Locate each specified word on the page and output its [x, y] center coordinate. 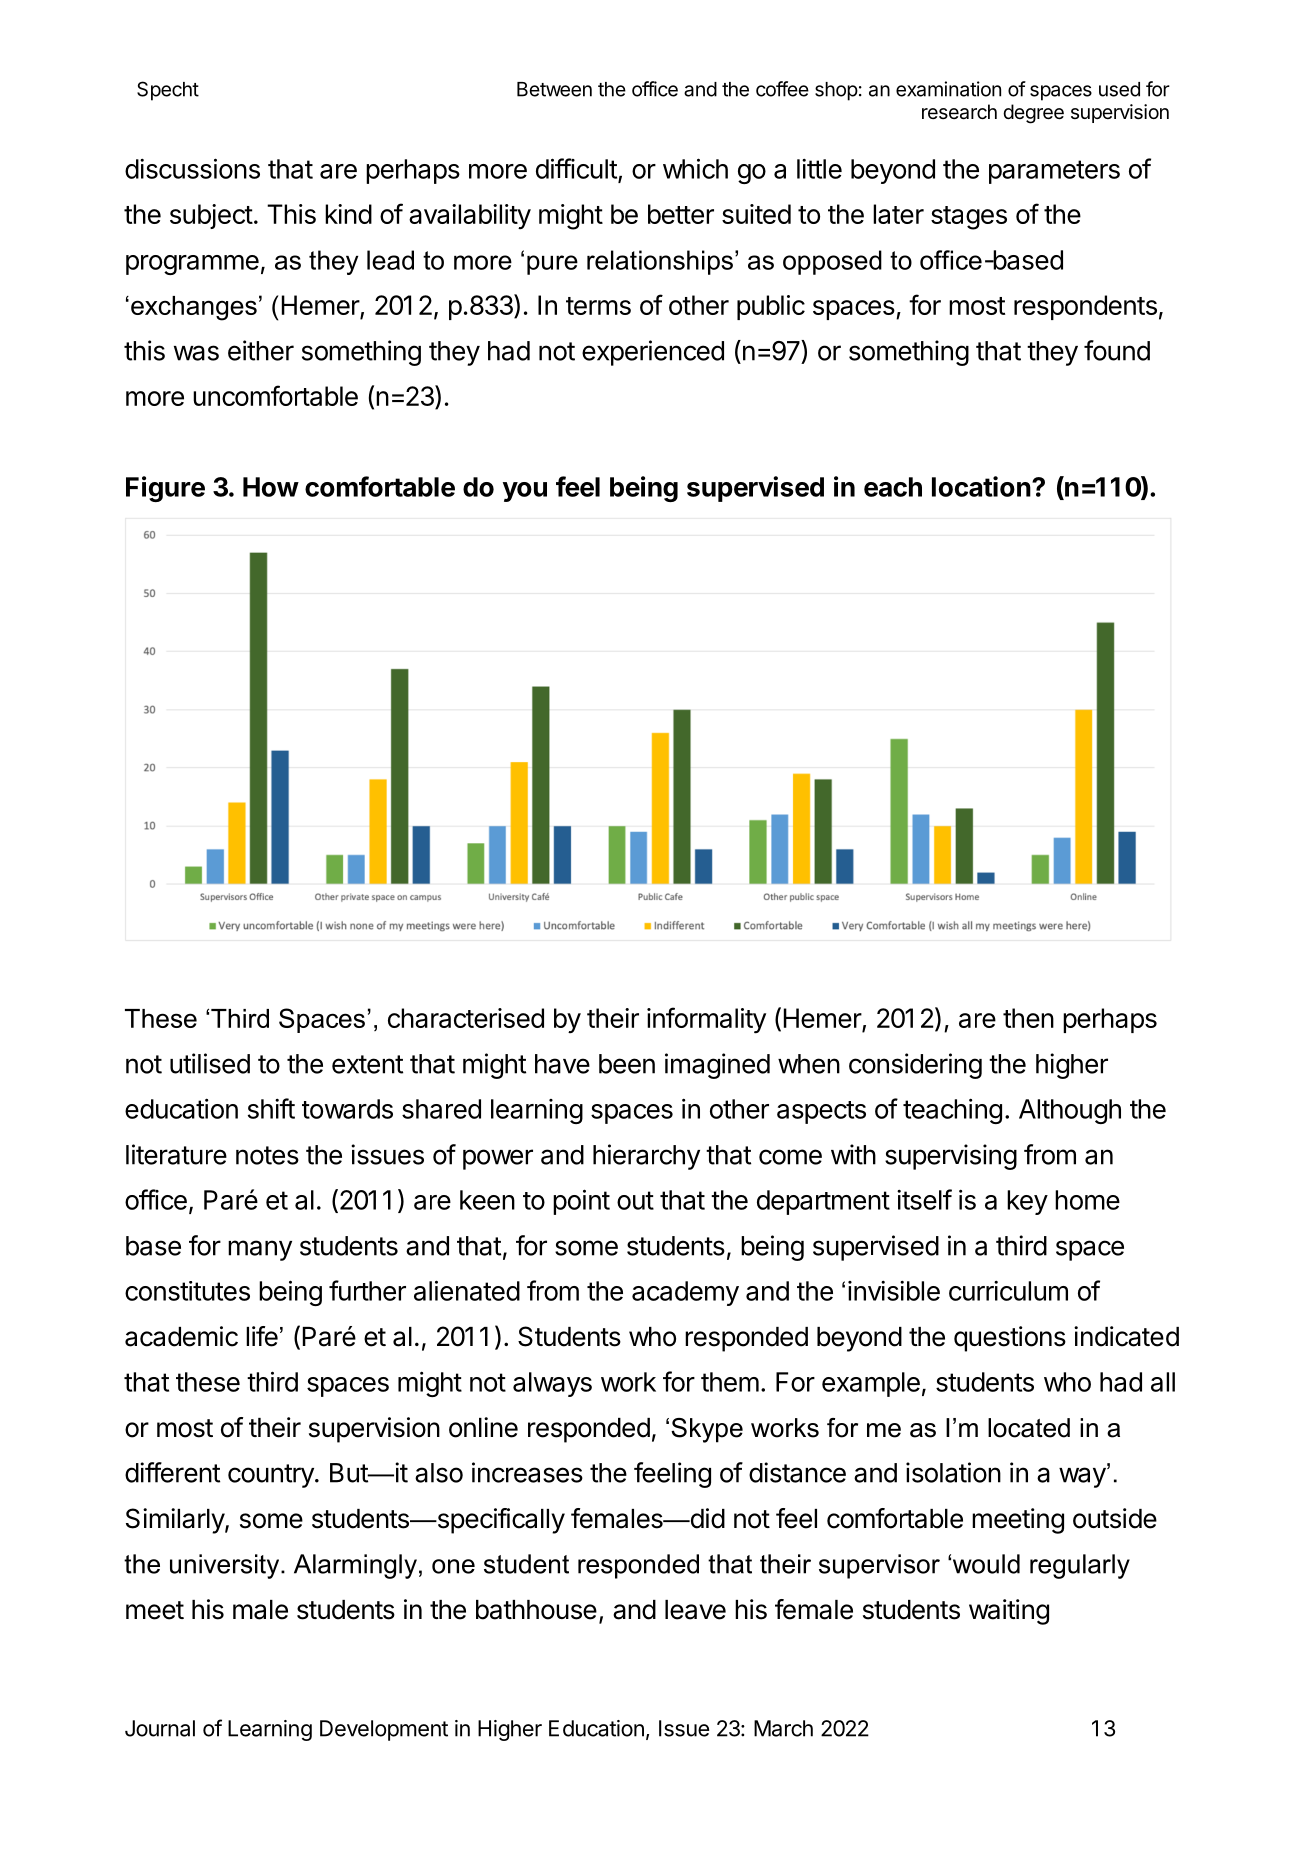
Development [384, 1730]
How [271, 487]
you [525, 492]
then [1028, 1018]
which [695, 168]
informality [706, 1020]
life [262, 1336]
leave [695, 1610]
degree [1033, 114]
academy [685, 1293]
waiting [1009, 1612]
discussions [192, 168]
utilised [210, 1063]
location [981, 486]
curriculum [1008, 1291]
